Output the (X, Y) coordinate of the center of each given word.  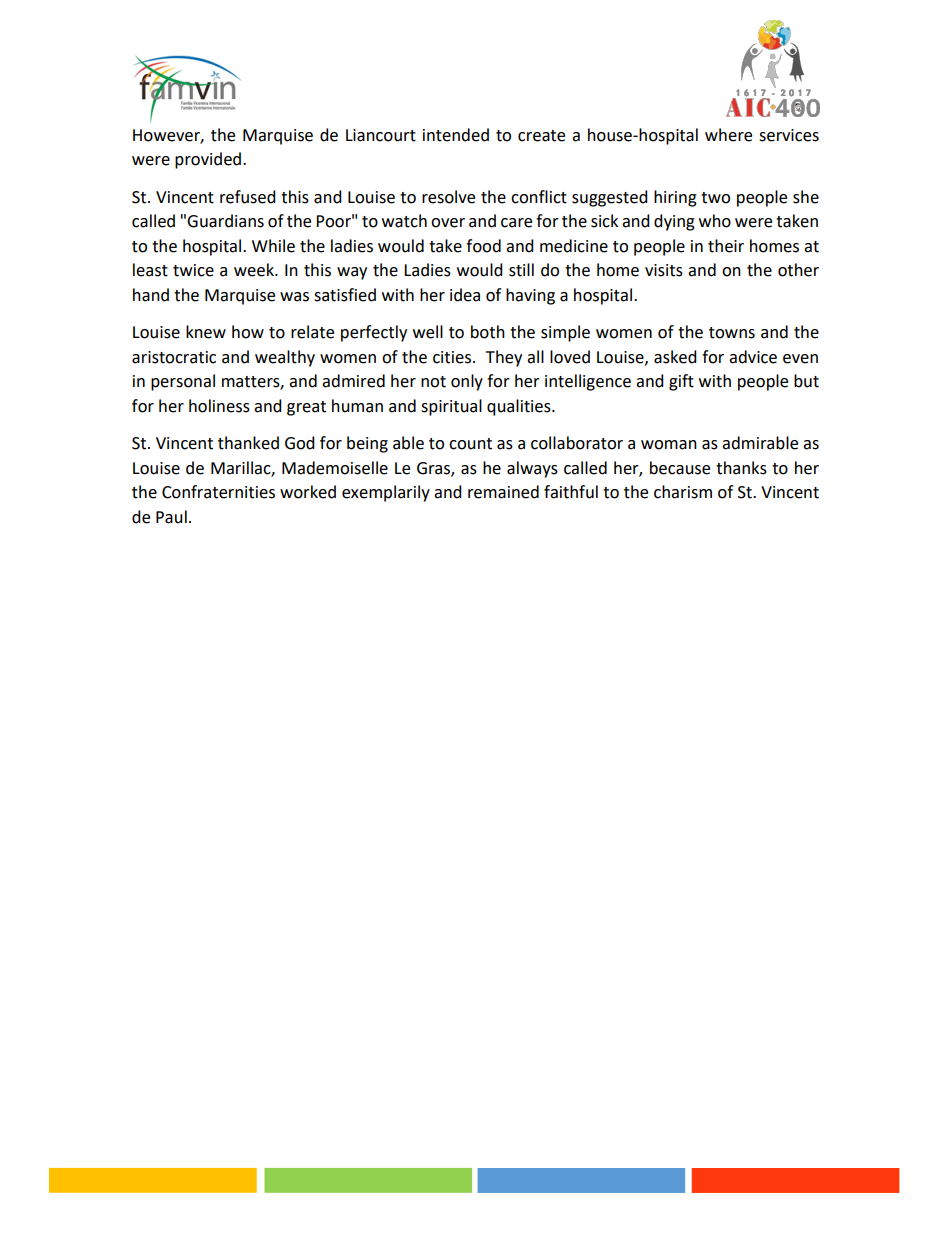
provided (209, 160)
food (483, 246)
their (726, 246)
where (728, 135)
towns (732, 333)
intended (456, 135)
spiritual (451, 407)
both (488, 332)
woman (669, 445)
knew (206, 332)
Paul (171, 517)
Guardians (225, 221)
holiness (219, 406)
